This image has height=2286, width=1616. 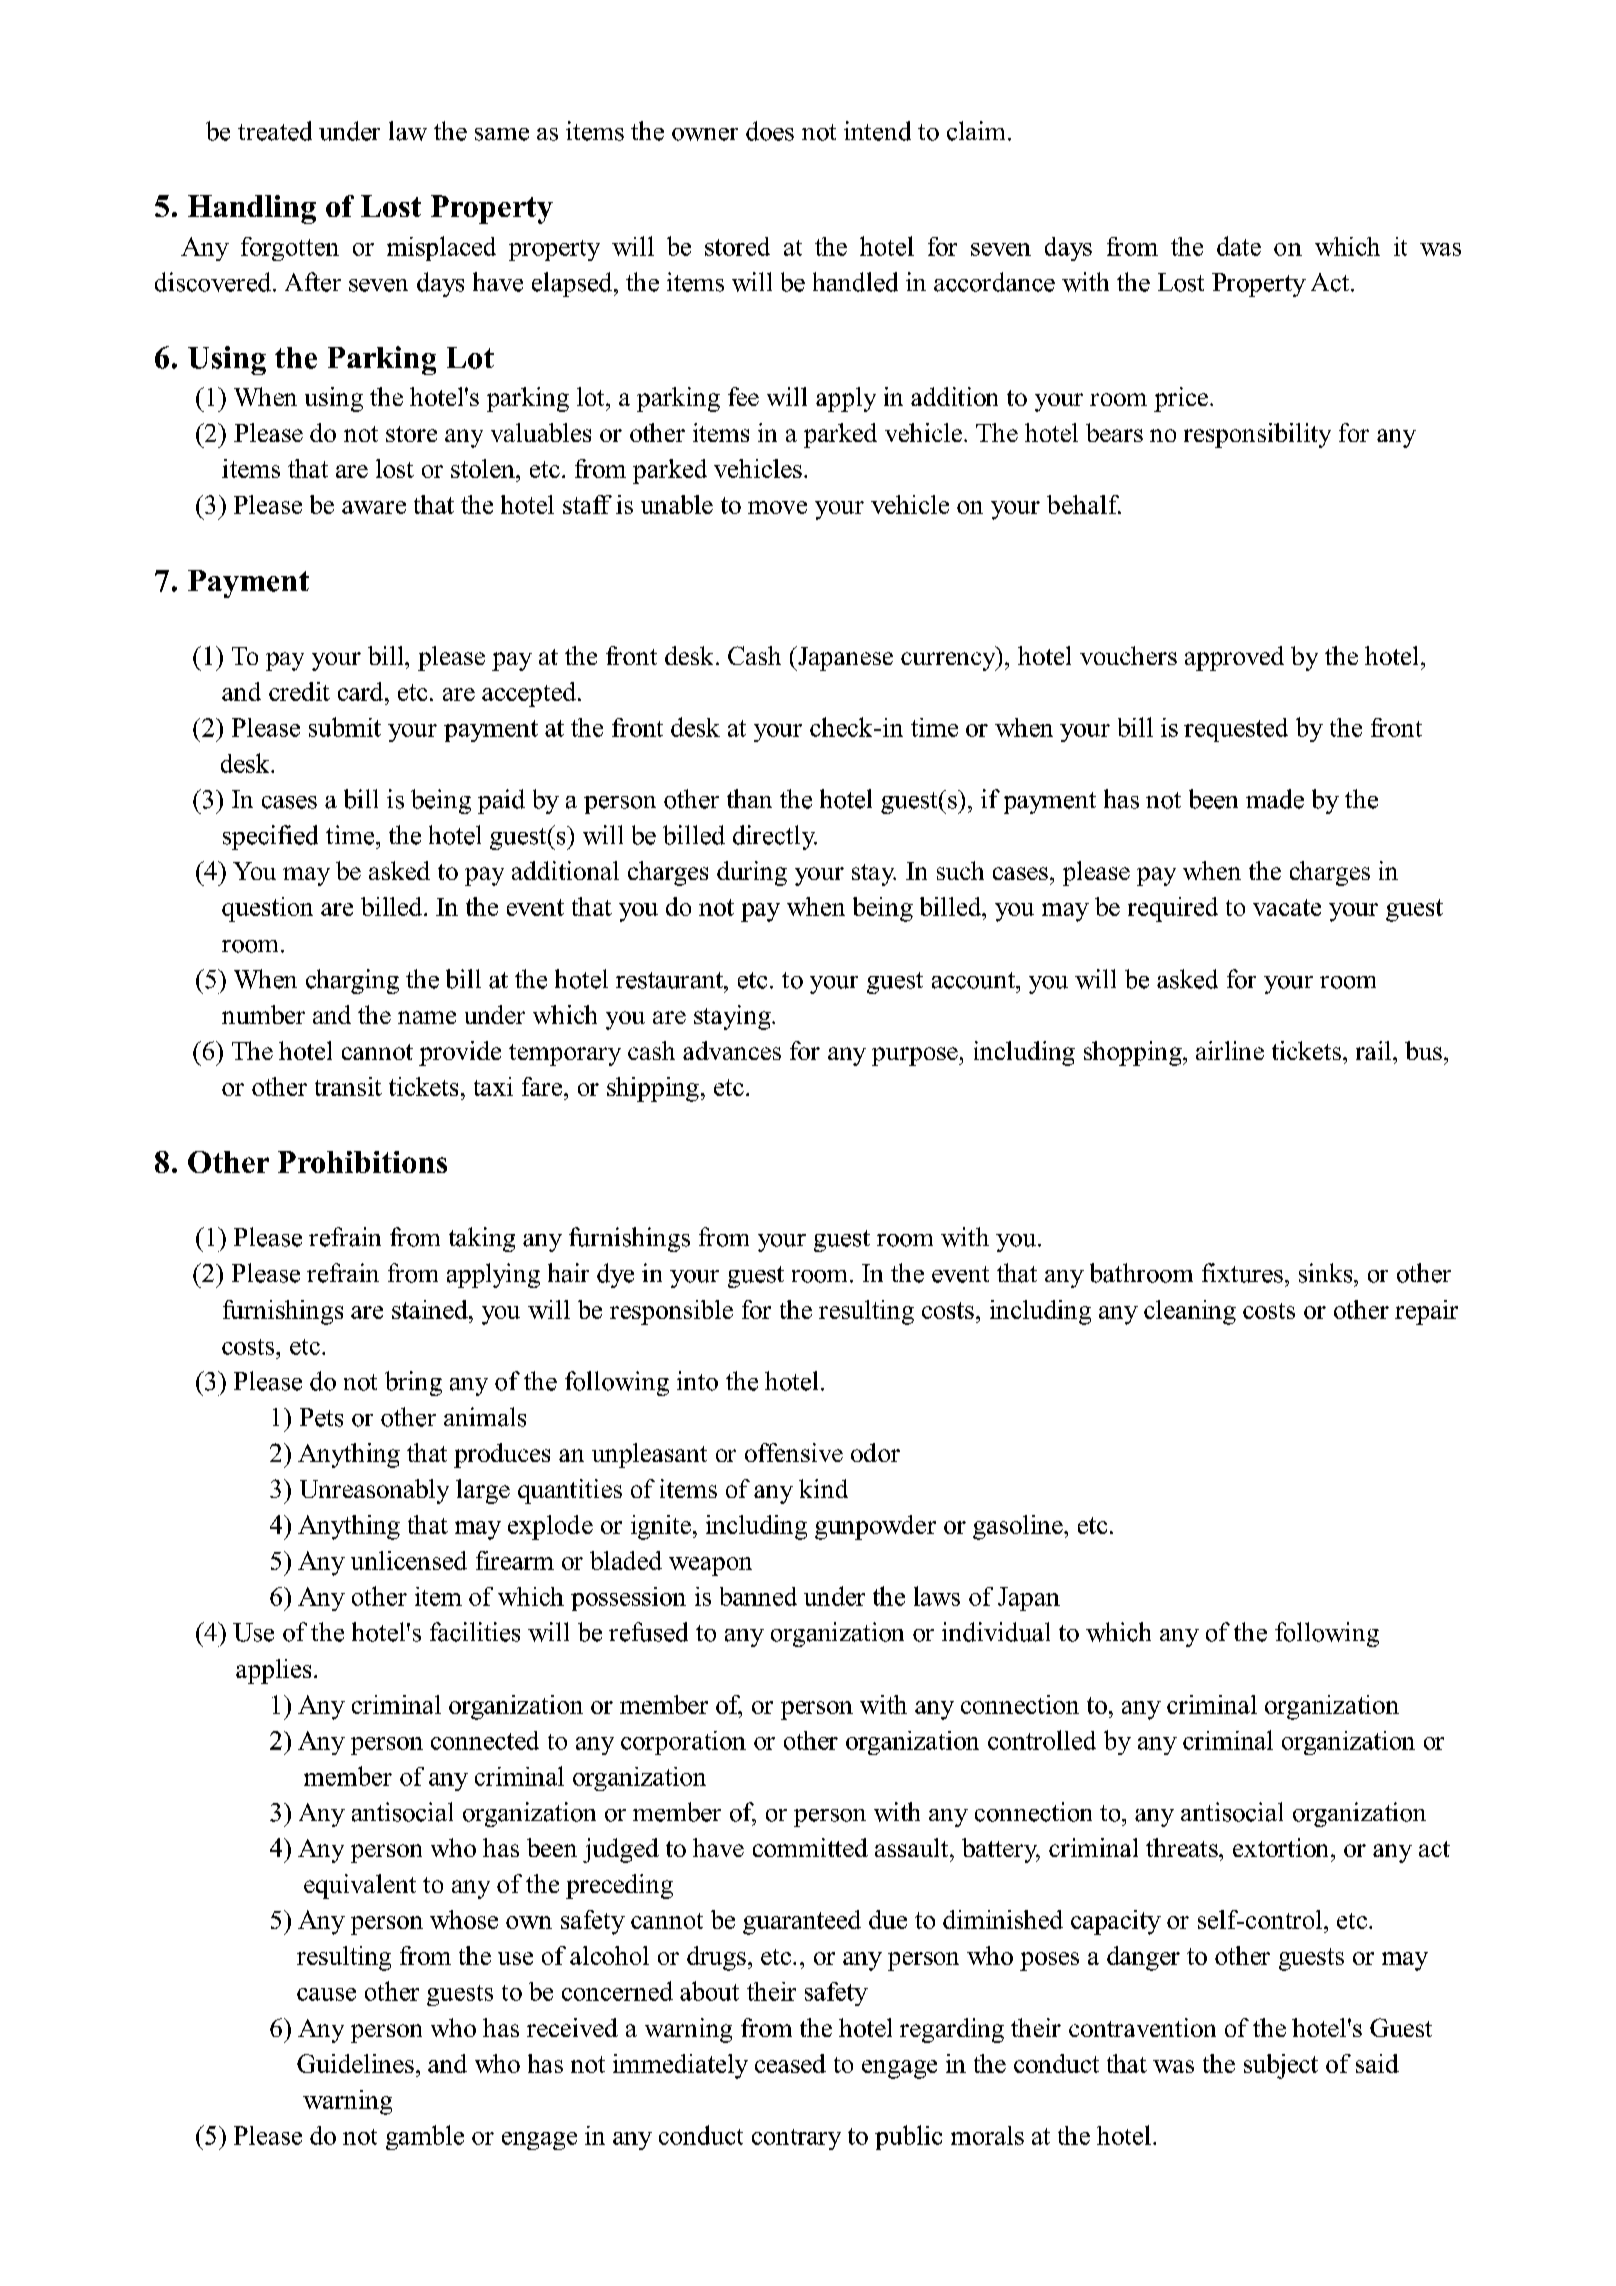 What do you see at coordinates (270, 837) in the image?
I see `specified` at bounding box center [270, 837].
